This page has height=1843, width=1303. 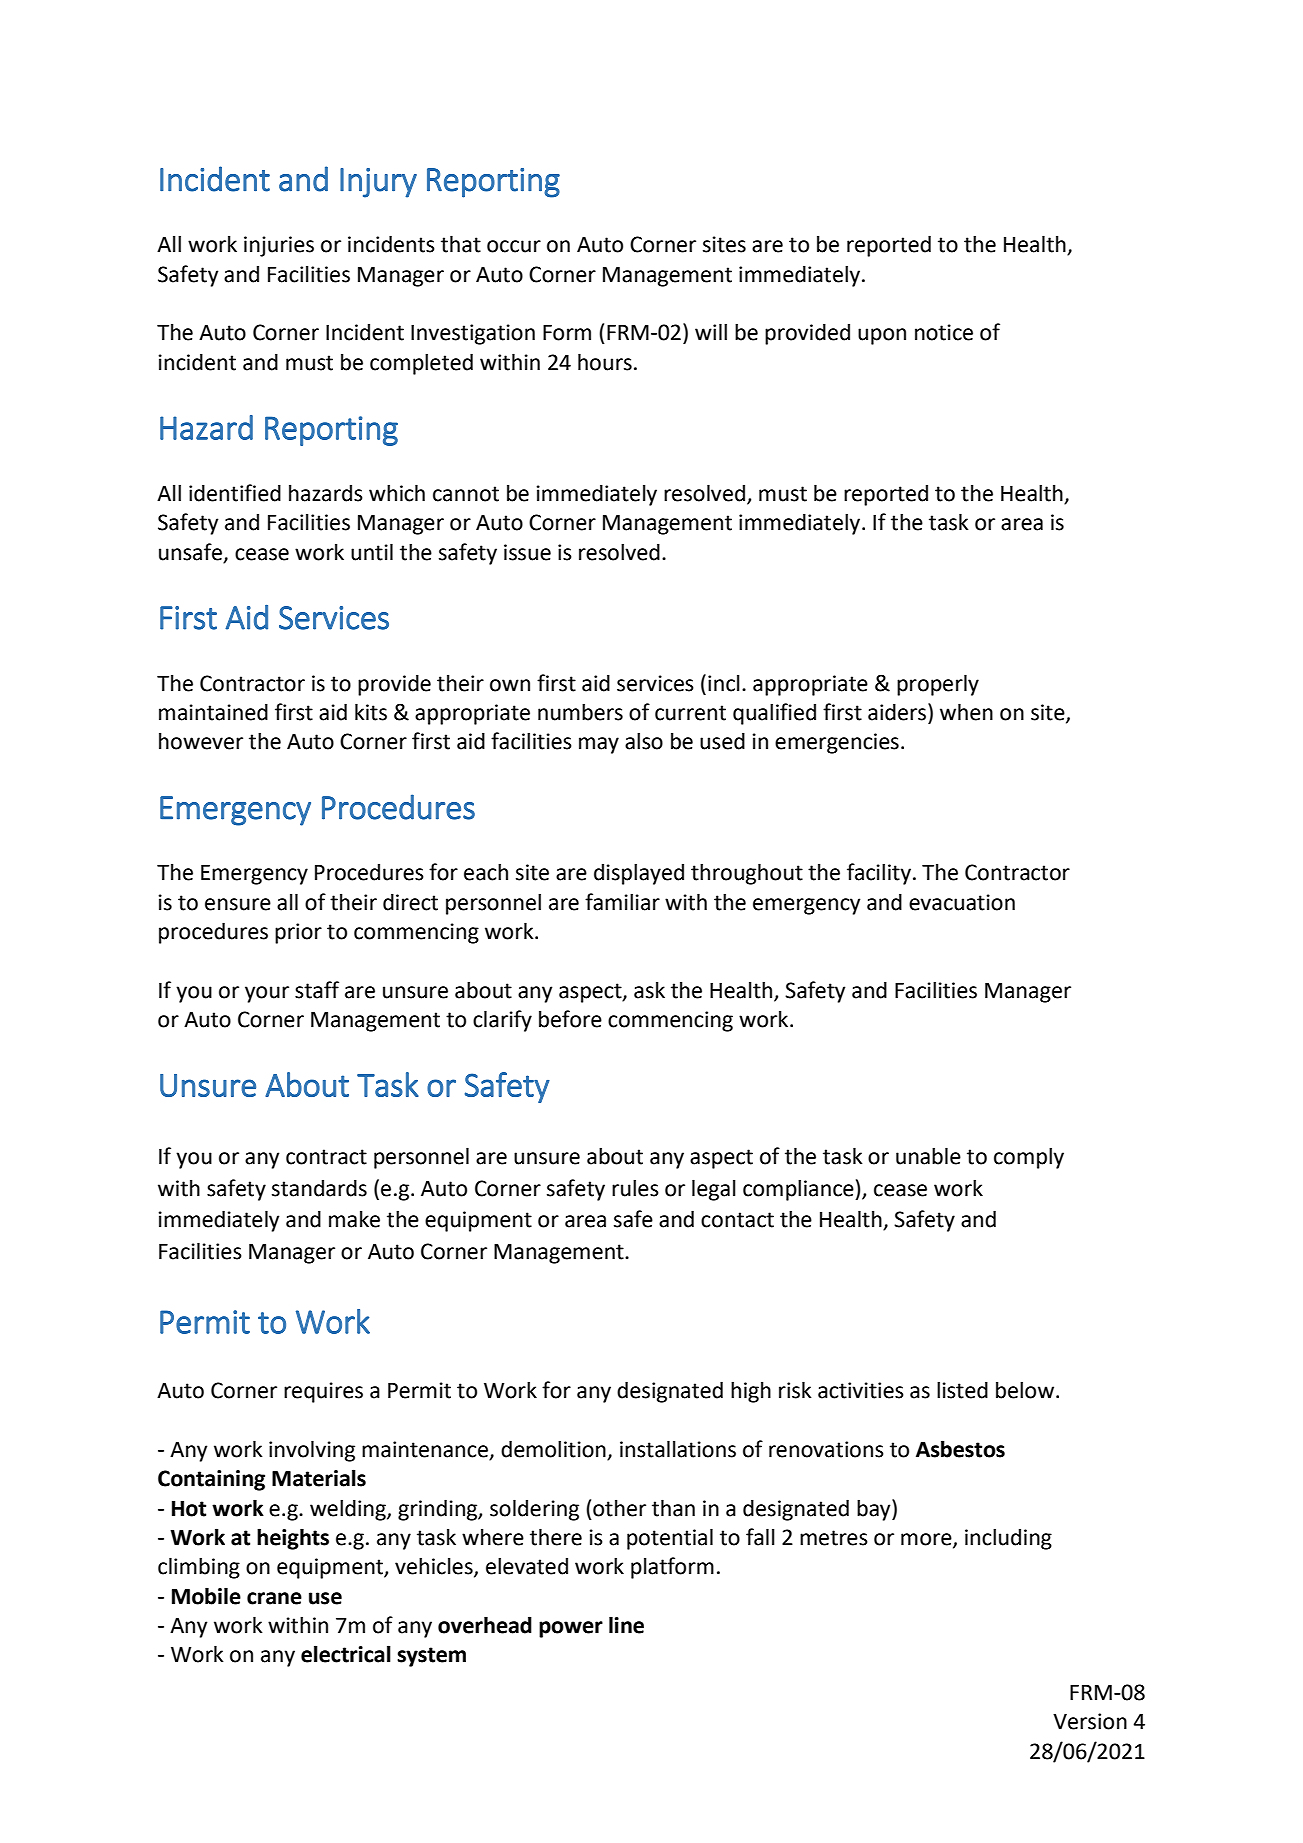 I want to click on properly, so click(x=938, y=685).
